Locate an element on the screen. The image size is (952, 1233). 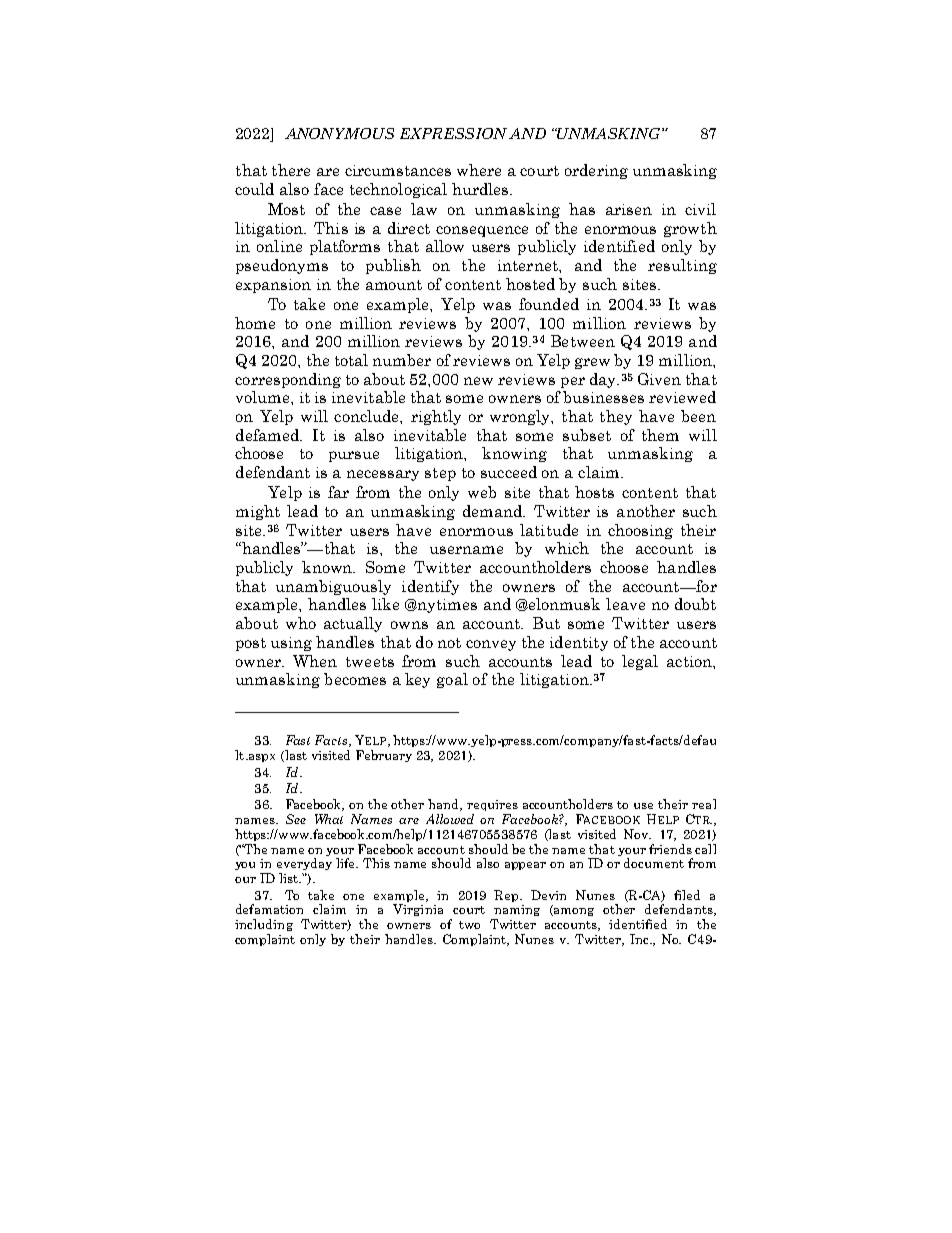
where is located at coordinates (479, 170).
